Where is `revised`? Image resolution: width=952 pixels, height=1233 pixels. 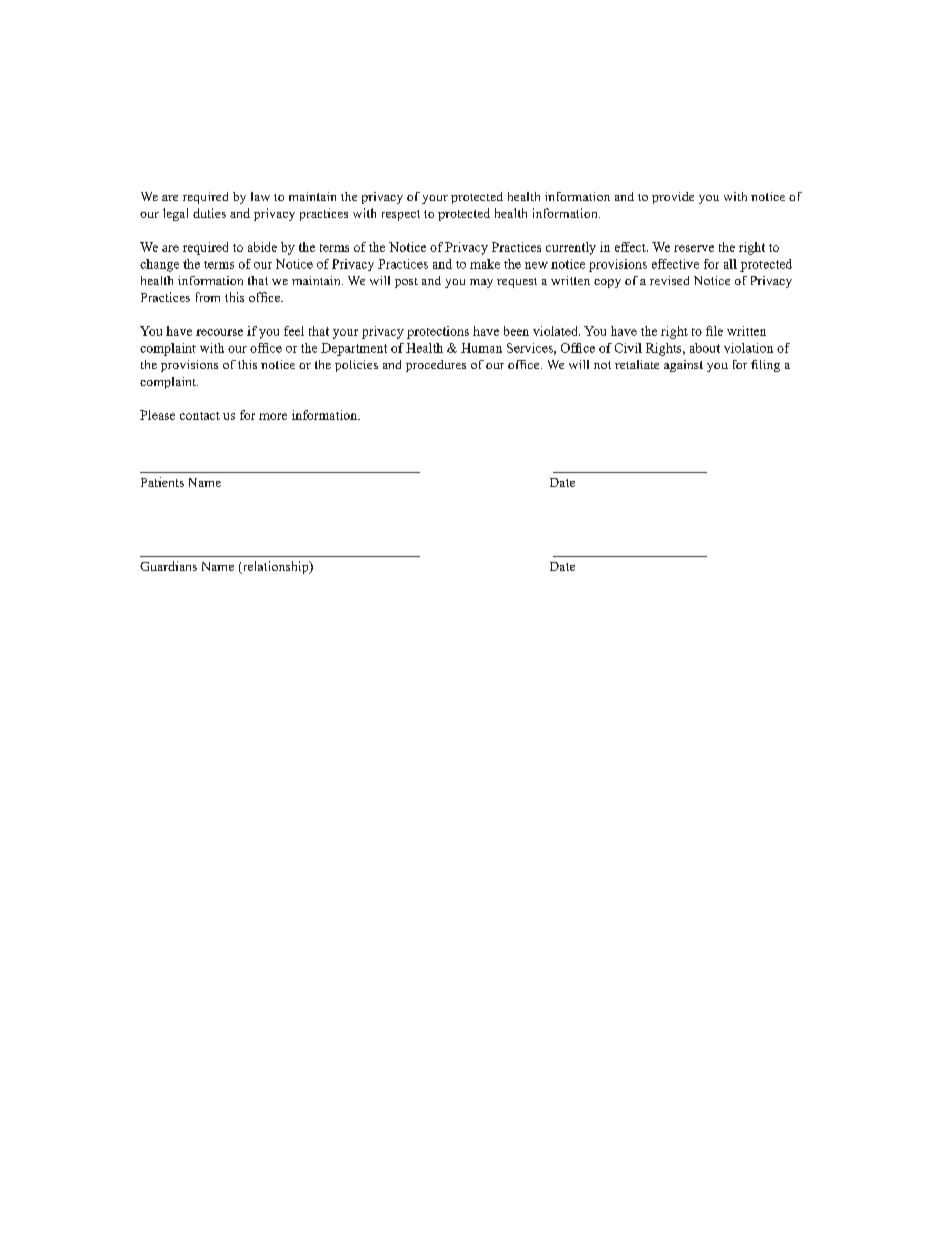 revised is located at coordinates (669, 280).
